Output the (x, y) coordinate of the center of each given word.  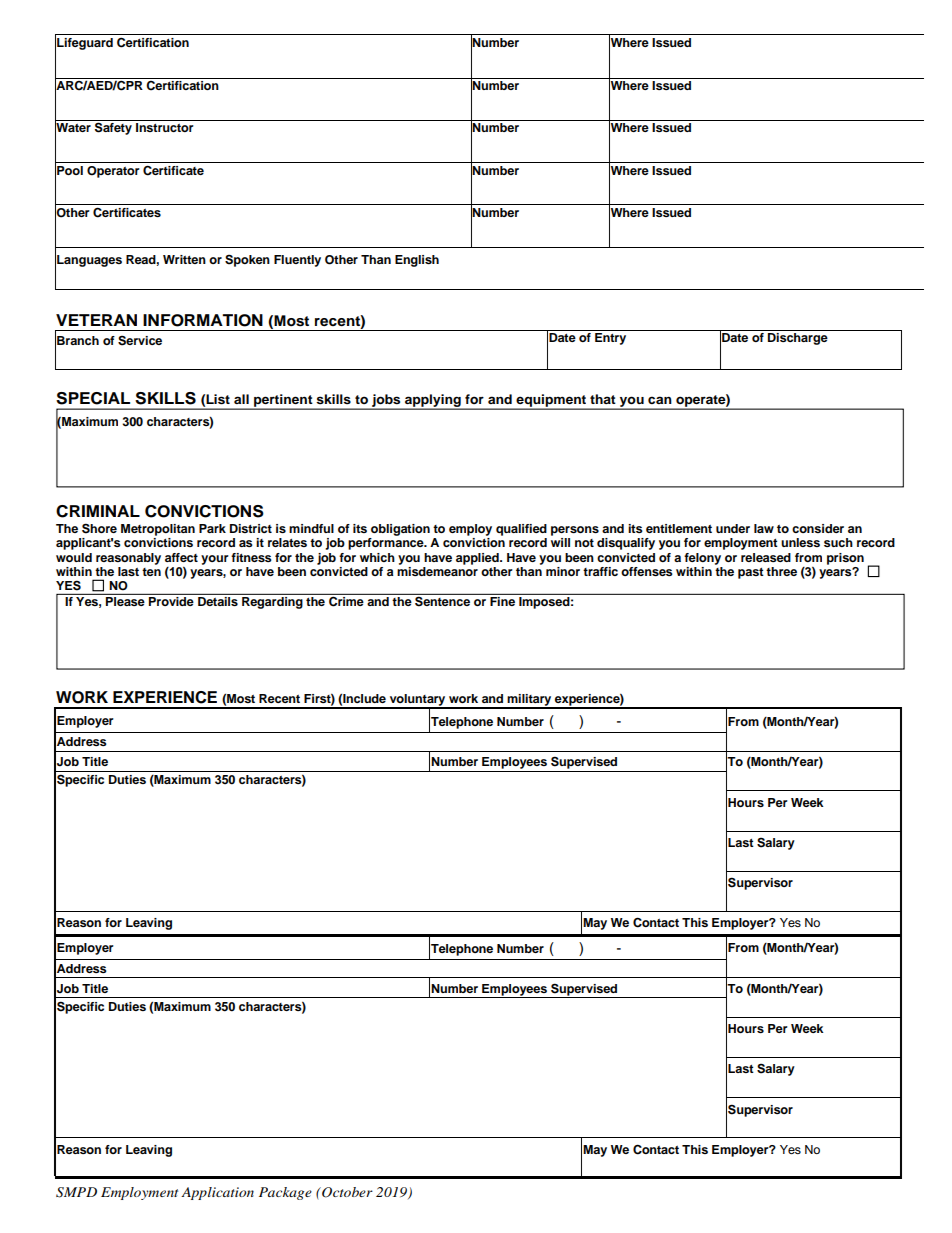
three (781, 571)
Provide (171, 601)
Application (217, 1193)
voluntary (417, 701)
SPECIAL (93, 398)
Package (285, 1193)
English (417, 261)
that (603, 399)
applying (433, 401)
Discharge (798, 339)
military (529, 701)
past (751, 573)
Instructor (165, 127)
